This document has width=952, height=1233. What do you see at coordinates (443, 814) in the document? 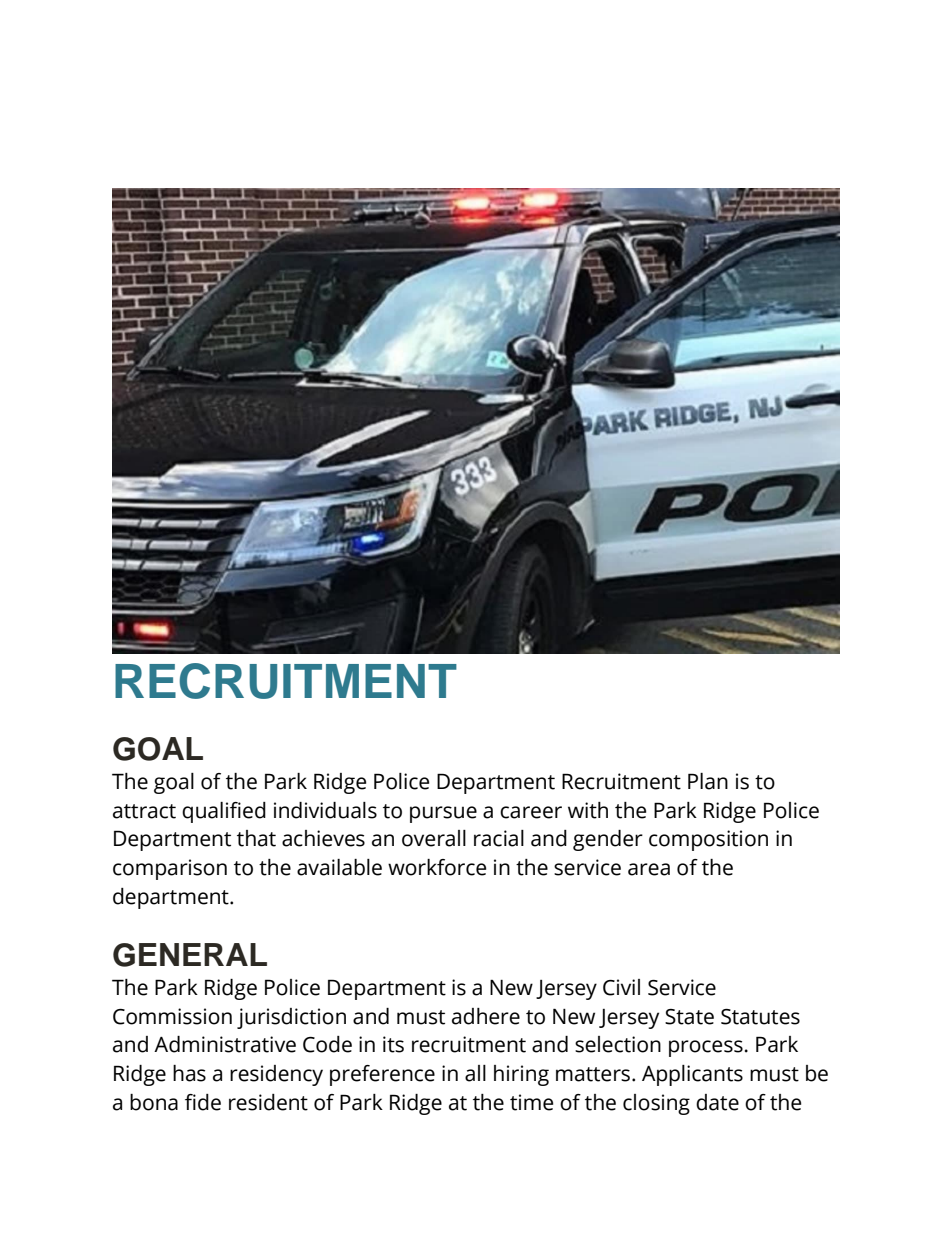
I see `pursue` at bounding box center [443, 814].
